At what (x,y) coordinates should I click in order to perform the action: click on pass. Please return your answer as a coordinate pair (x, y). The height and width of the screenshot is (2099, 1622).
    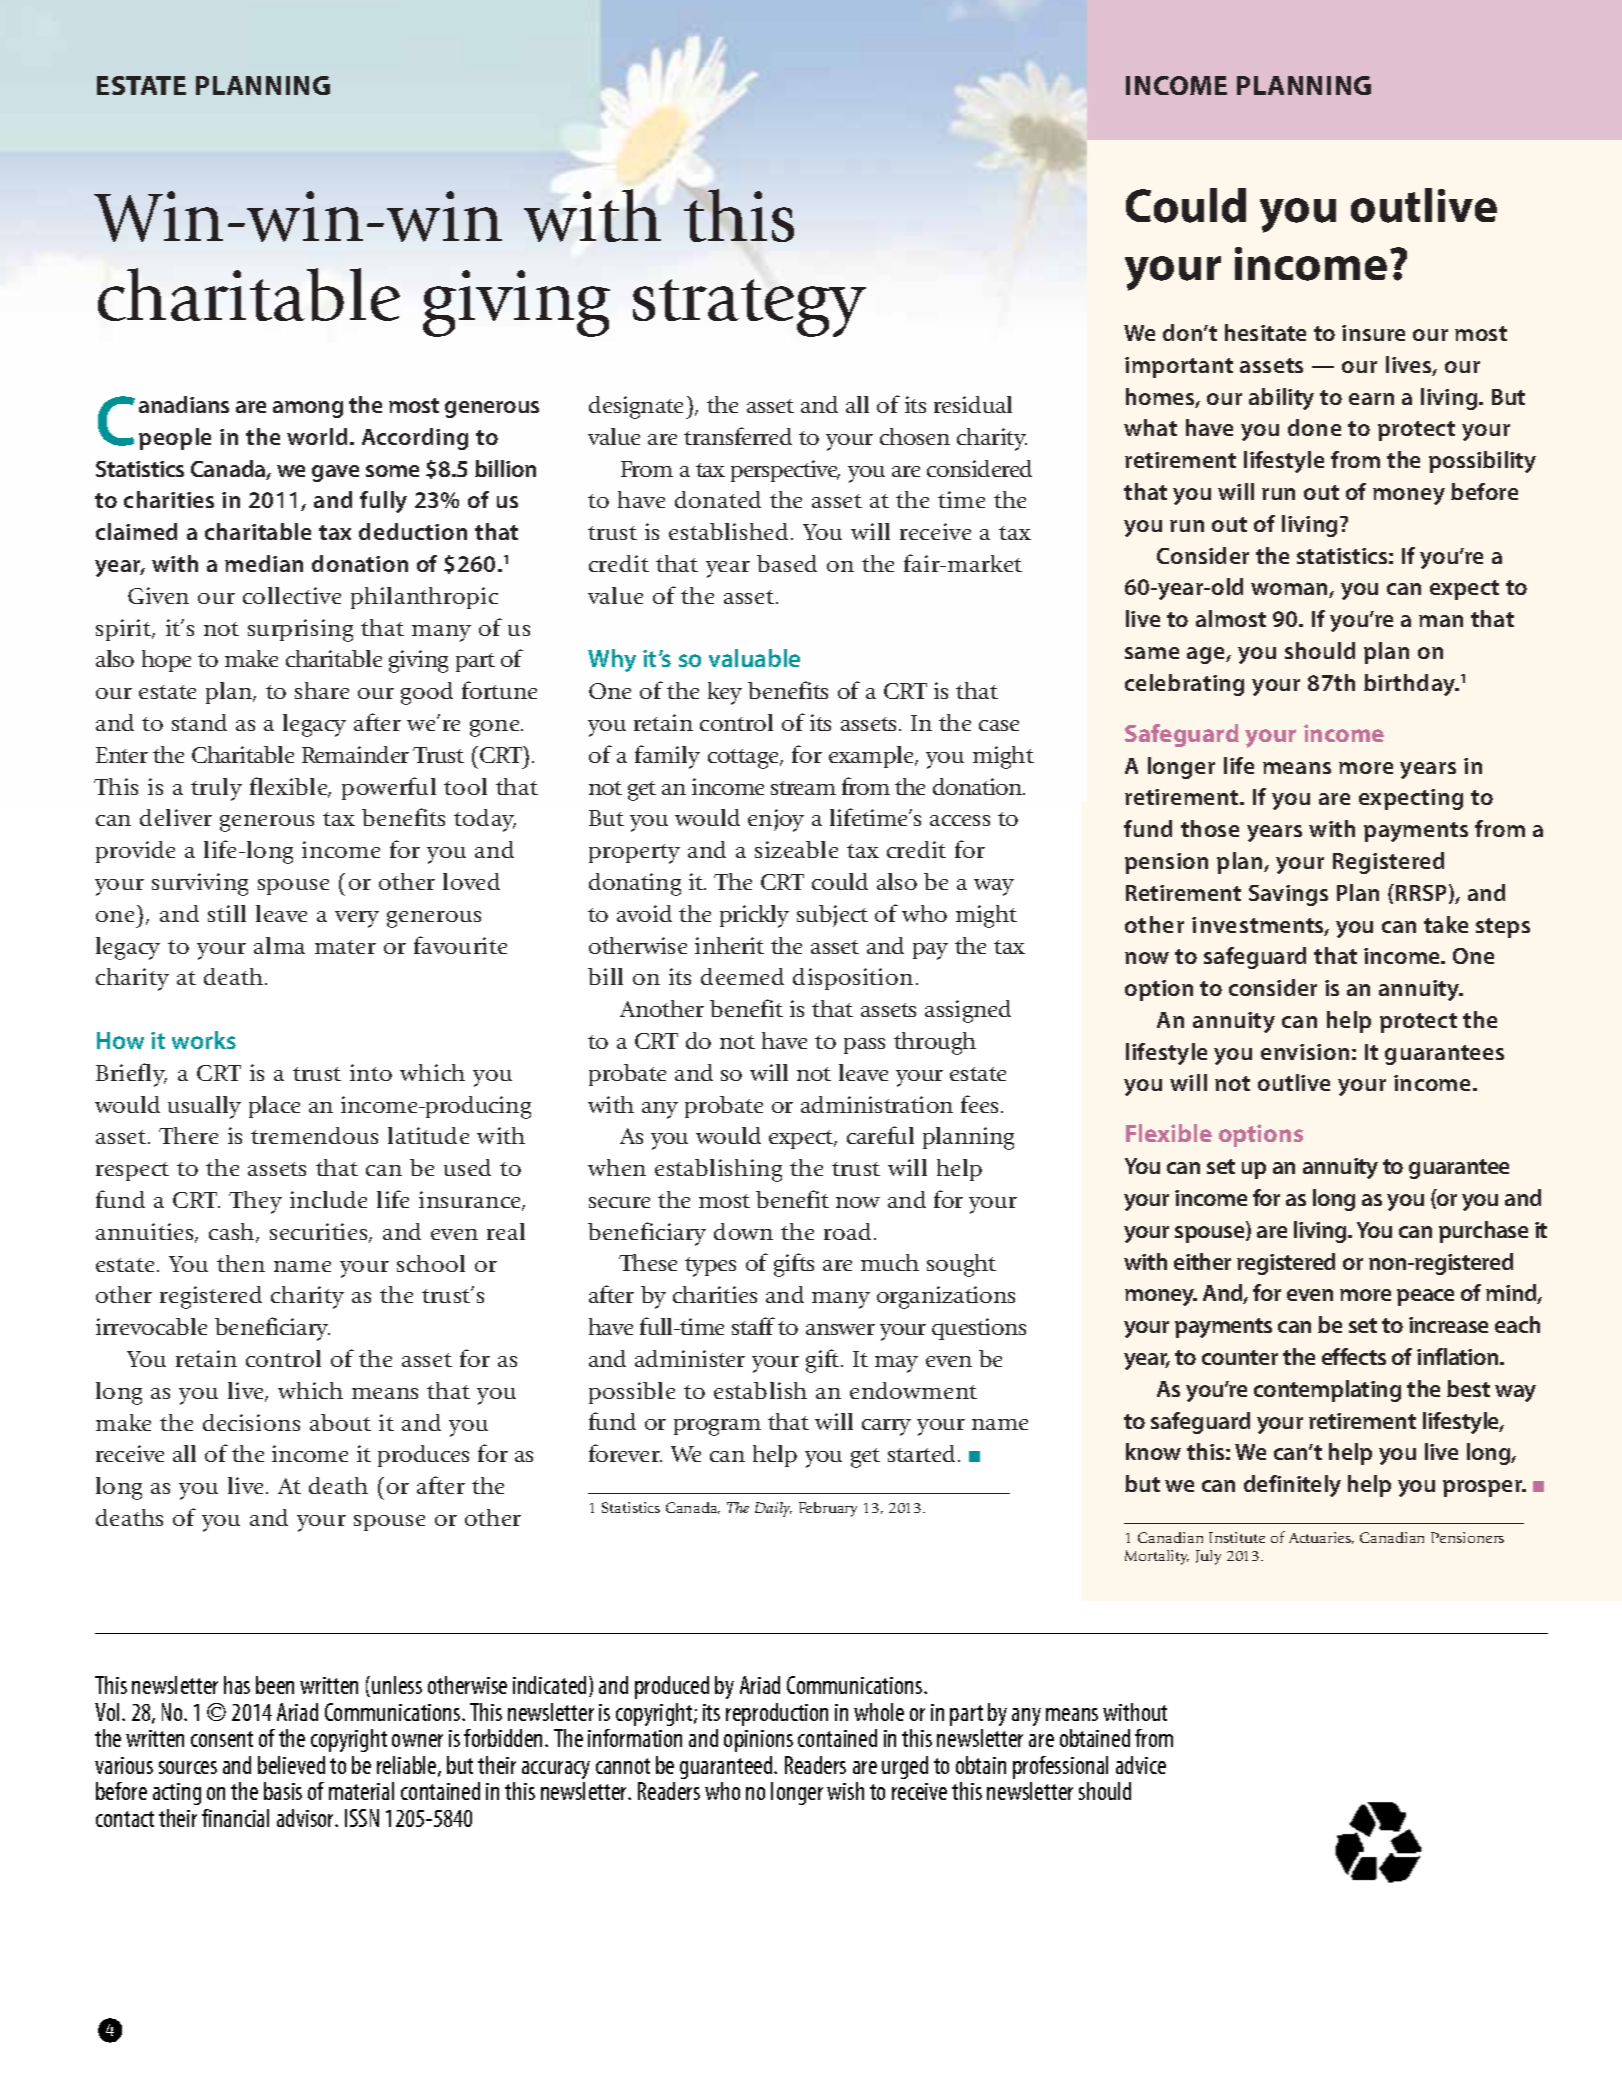
    Looking at the image, I should click on (864, 1046).
